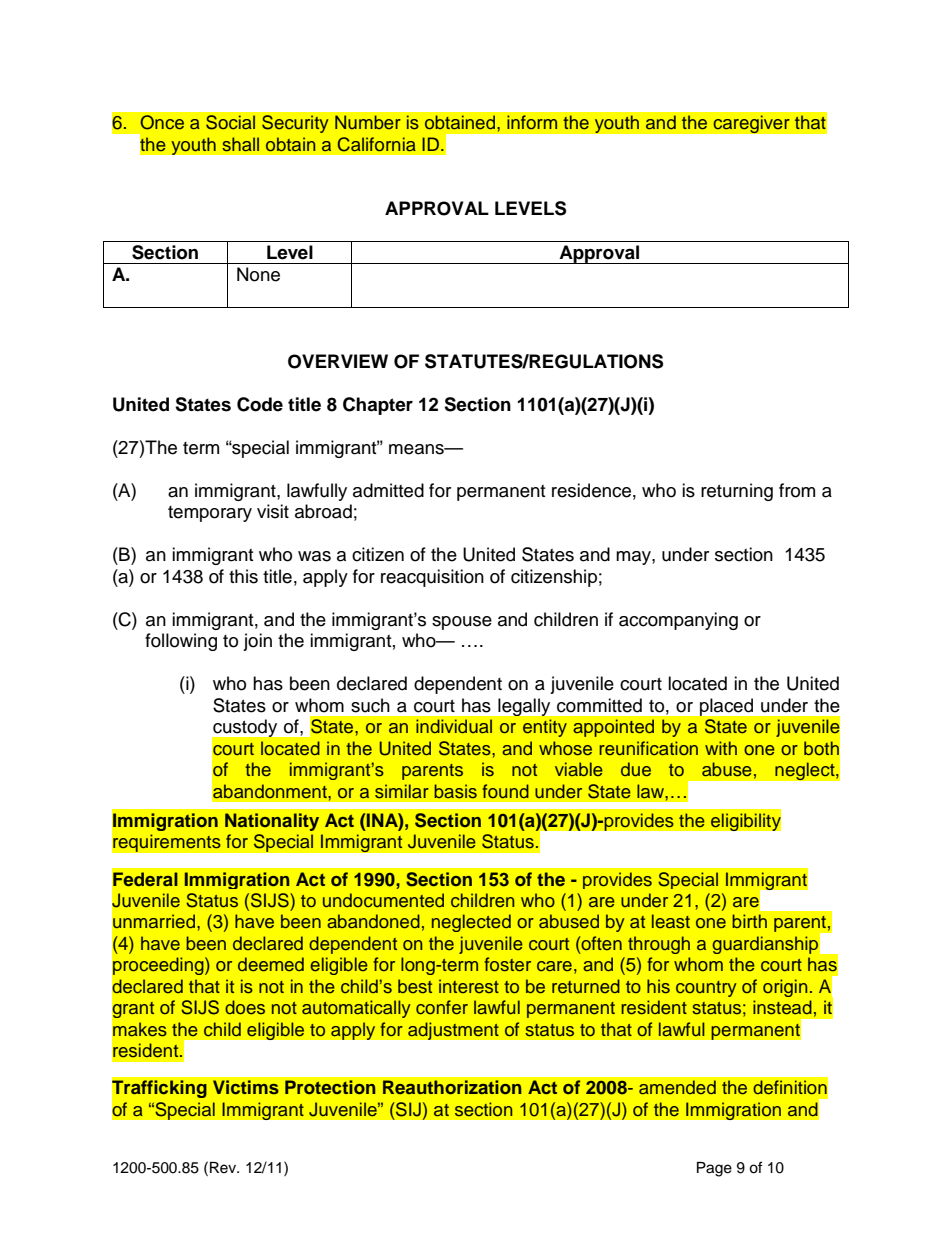 The image size is (952, 1233). What do you see at coordinates (721, 748) in the document?
I see `with` at bounding box center [721, 748].
